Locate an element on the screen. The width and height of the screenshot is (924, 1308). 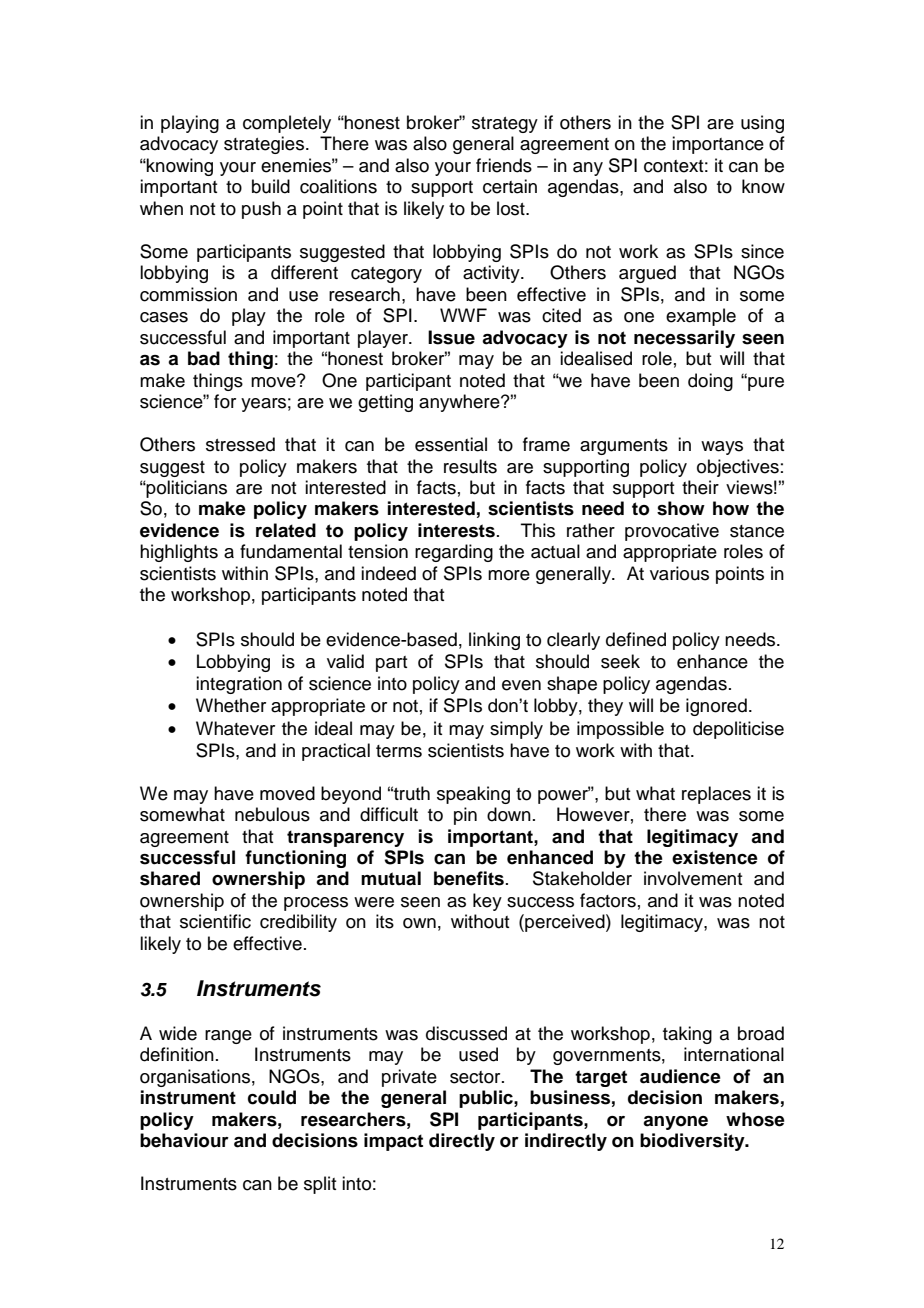
importance is located at coordinates (718, 145).
